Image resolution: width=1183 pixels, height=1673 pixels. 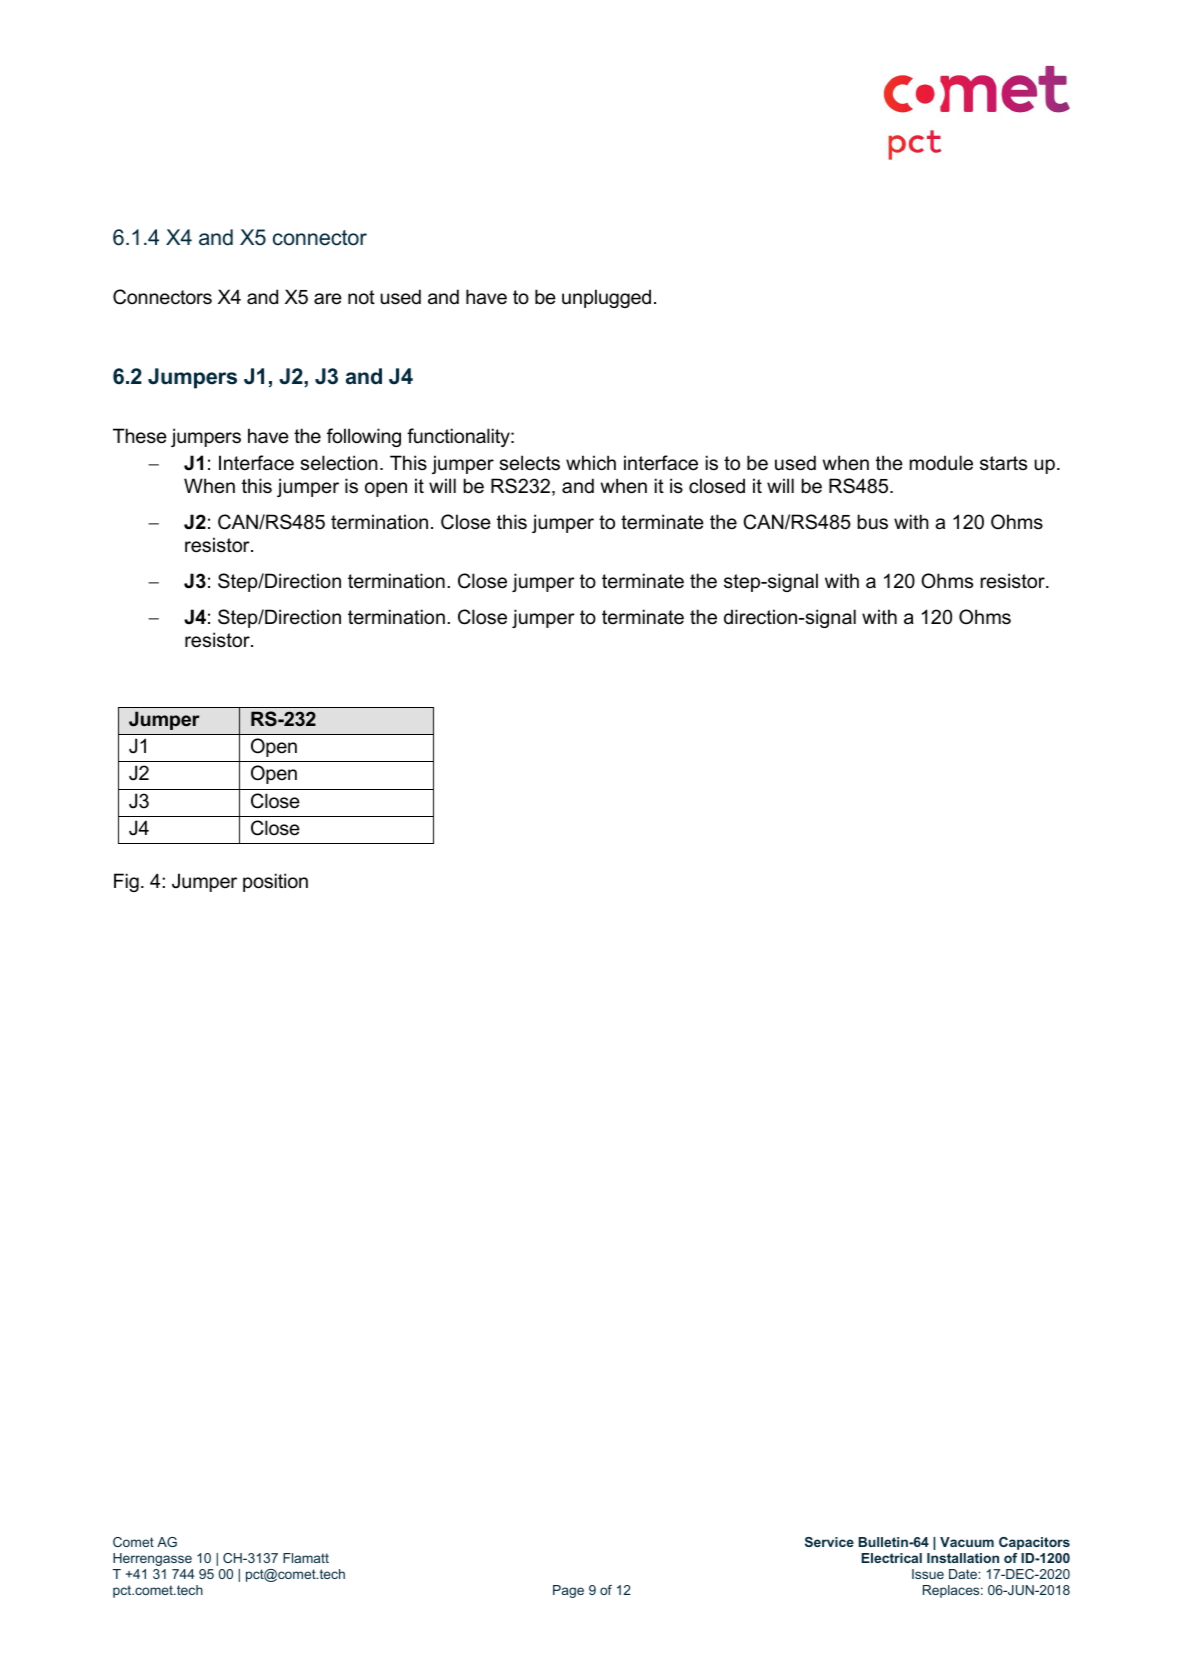 I want to click on Vacuum, so click(x=967, y=1542).
